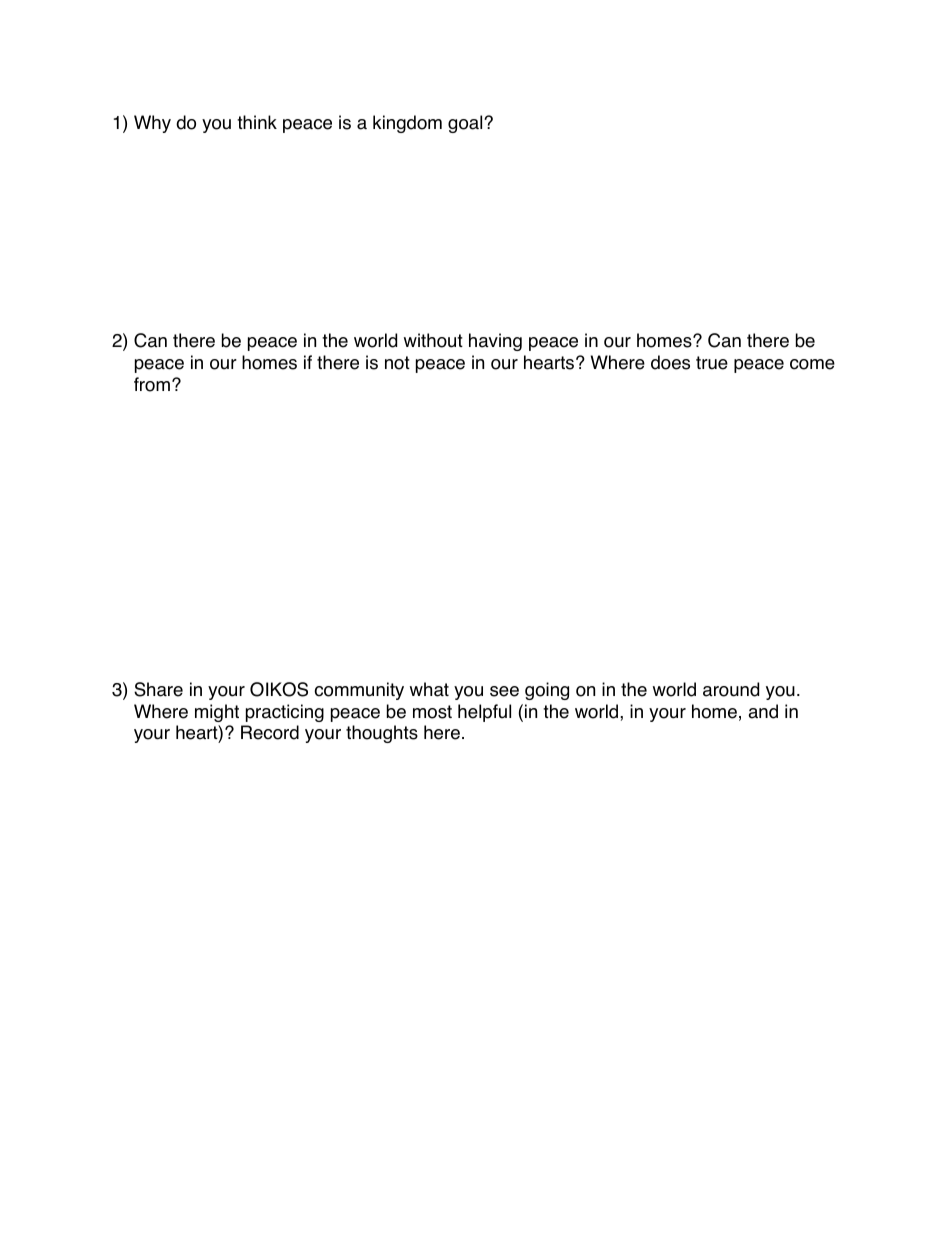 This screenshot has height=1233, width=952. What do you see at coordinates (712, 363) in the screenshot?
I see `true` at bounding box center [712, 363].
